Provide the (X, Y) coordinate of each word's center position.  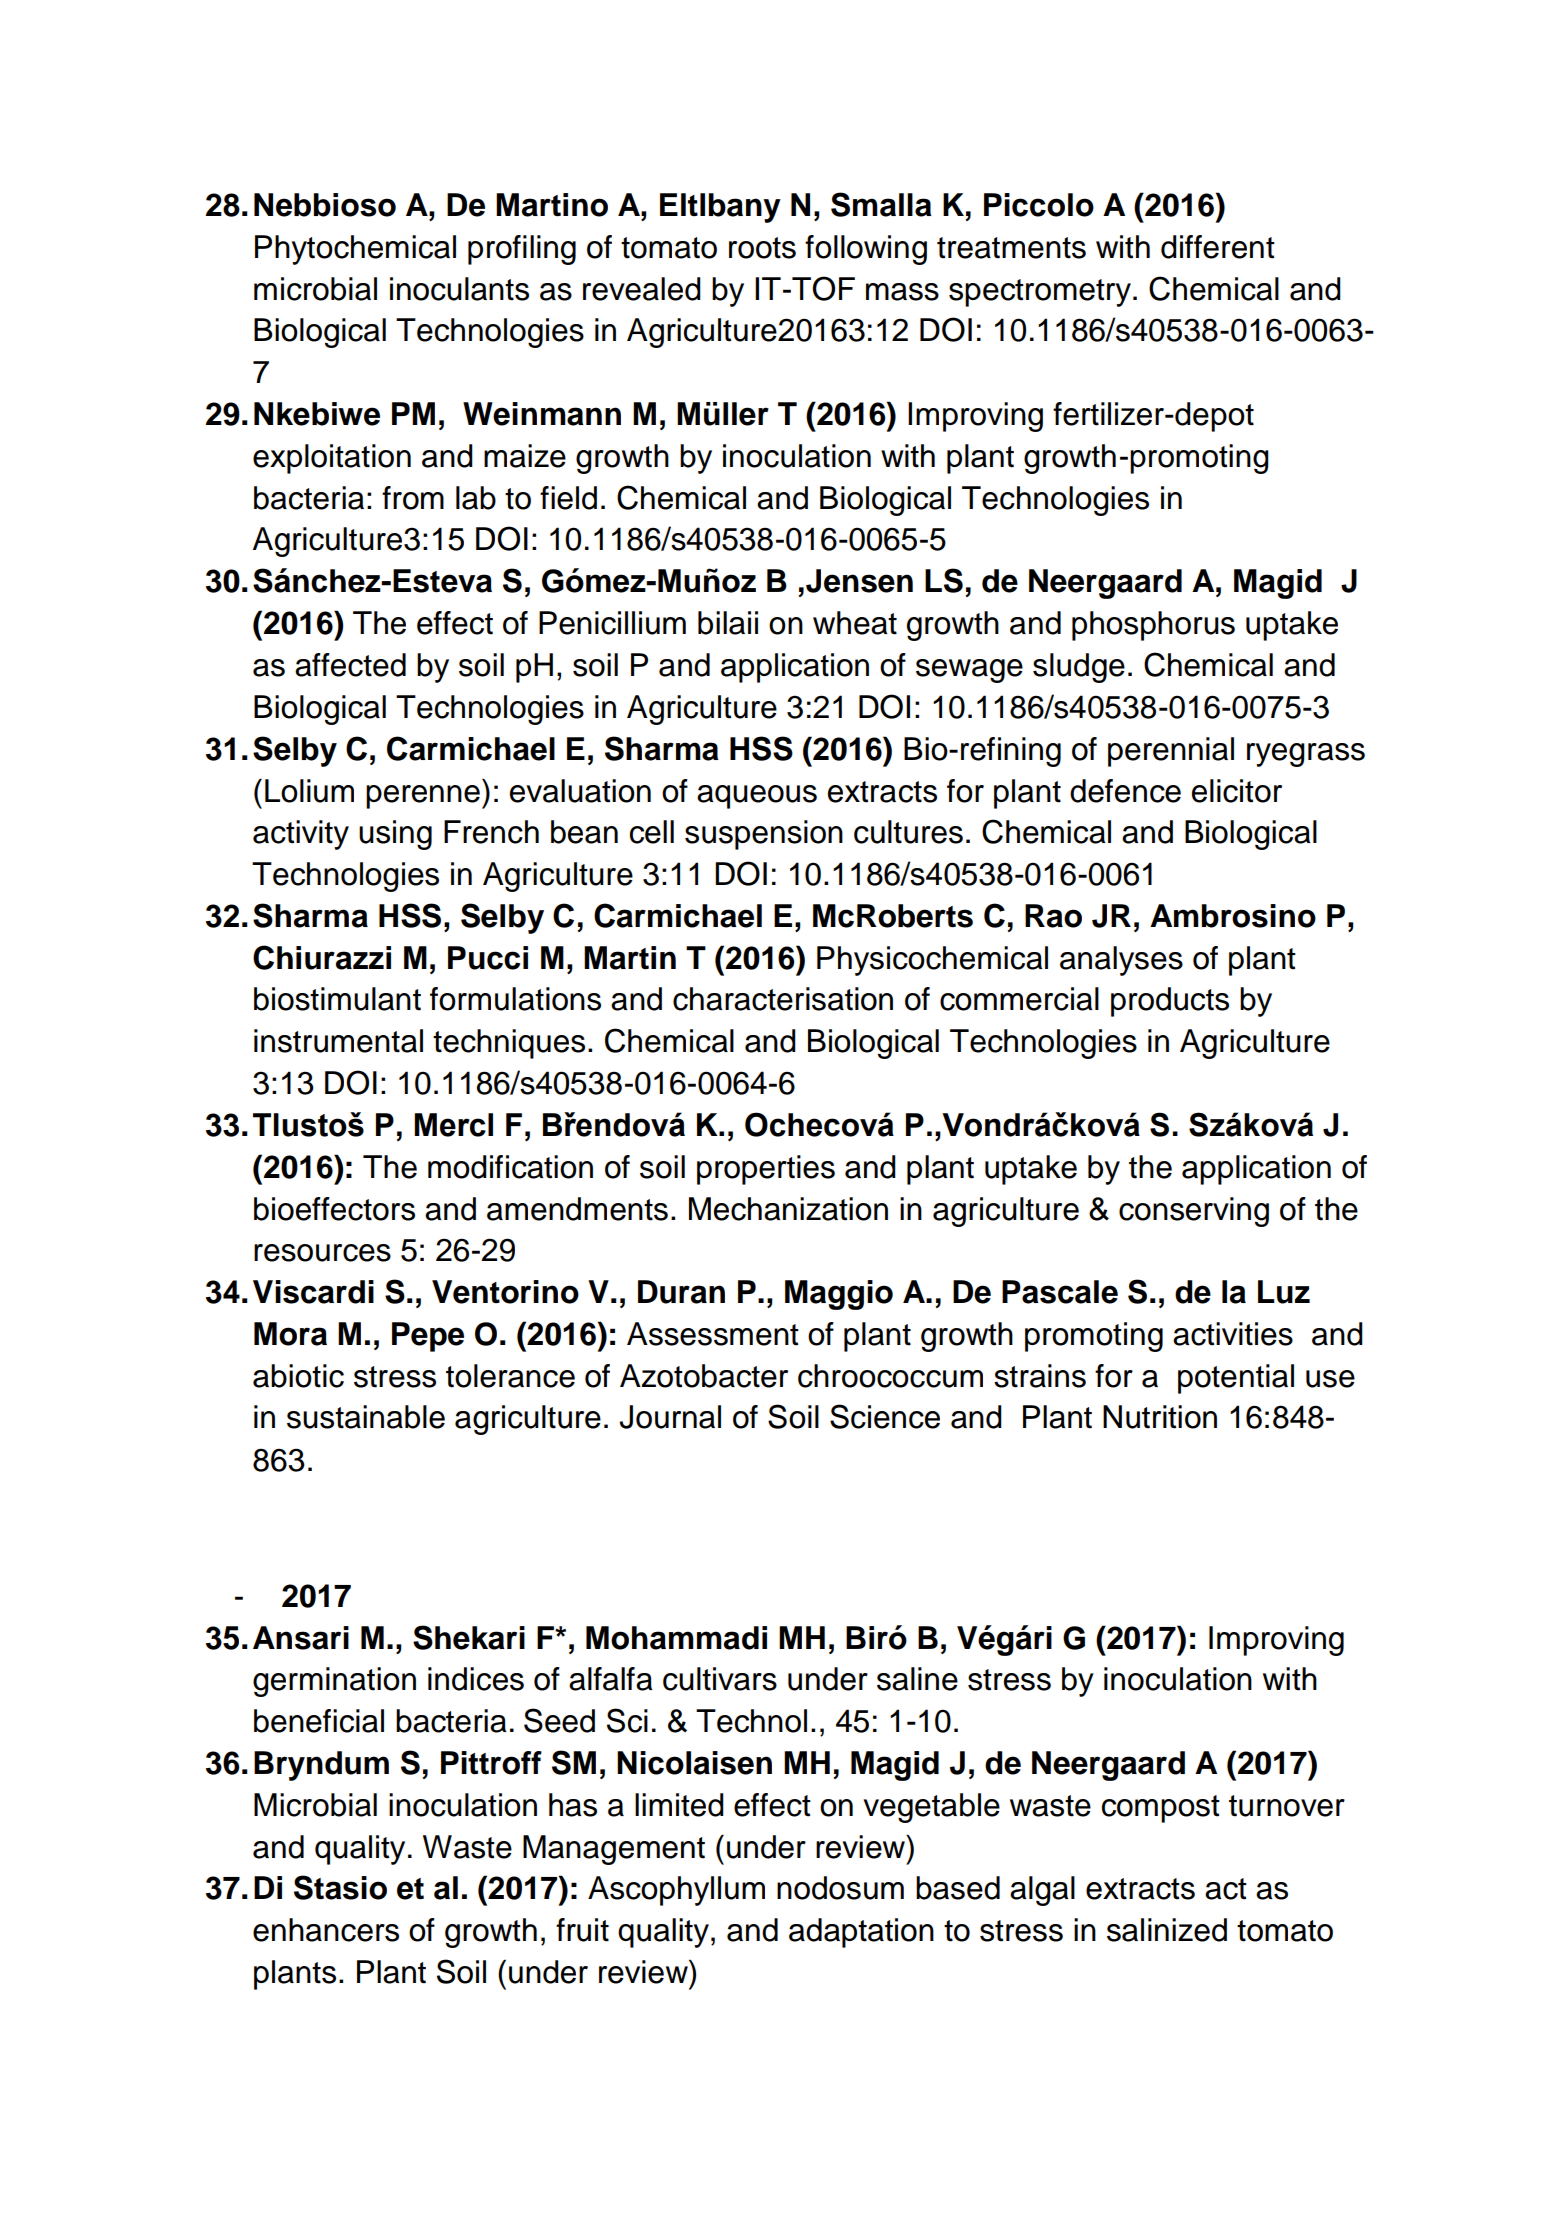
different (1218, 247)
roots (762, 248)
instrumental (338, 1041)
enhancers (326, 1930)
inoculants (459, 289)
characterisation (783, 999)
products (1170, 1002)
